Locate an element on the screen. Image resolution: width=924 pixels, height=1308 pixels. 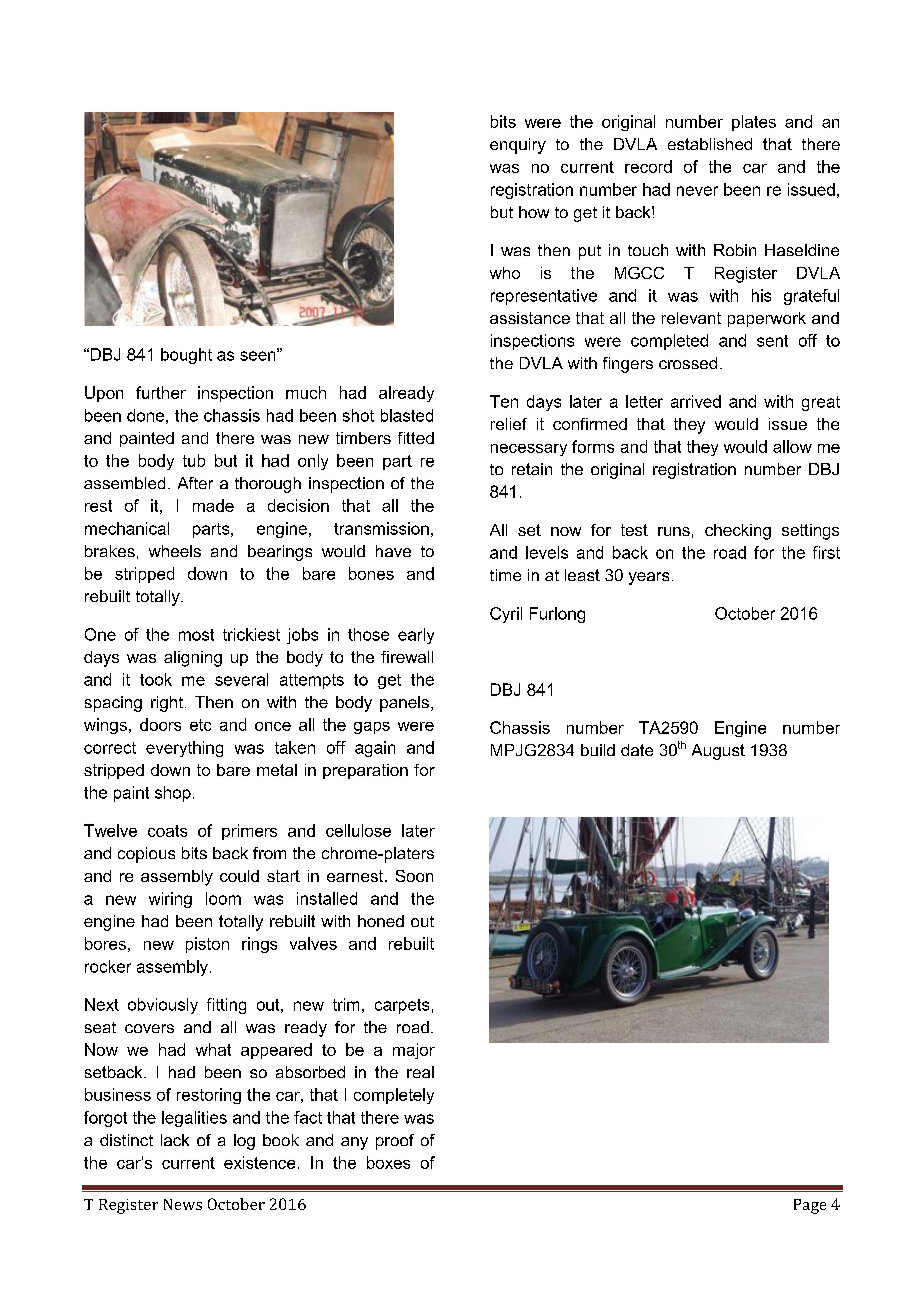
established is located at coordinates (710, 144).
